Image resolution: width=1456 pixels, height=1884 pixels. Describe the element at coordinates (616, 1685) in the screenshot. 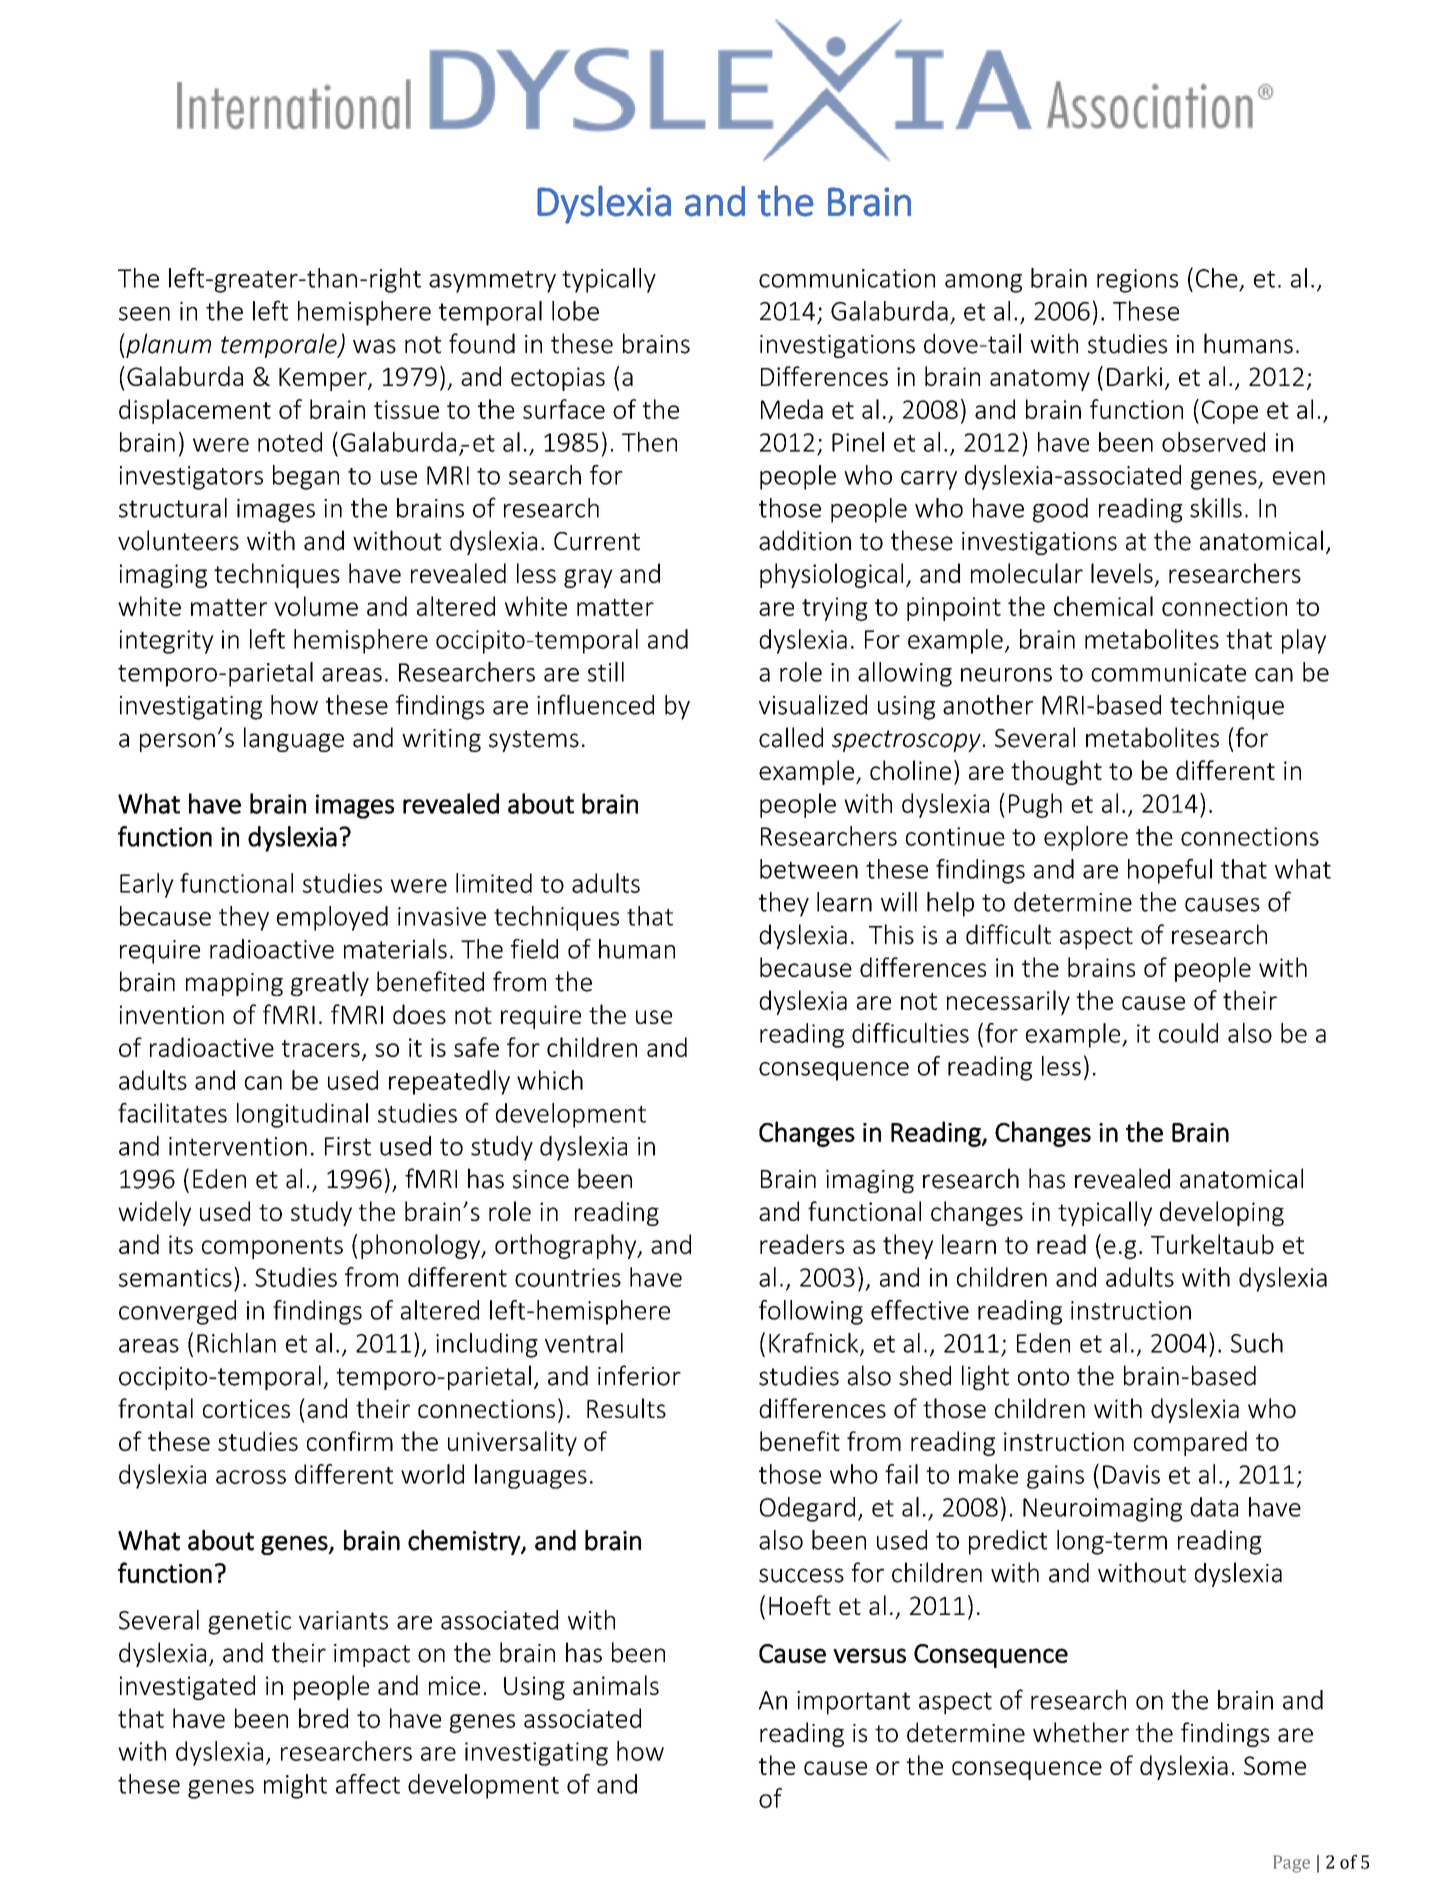

I see `animals` at that location.
